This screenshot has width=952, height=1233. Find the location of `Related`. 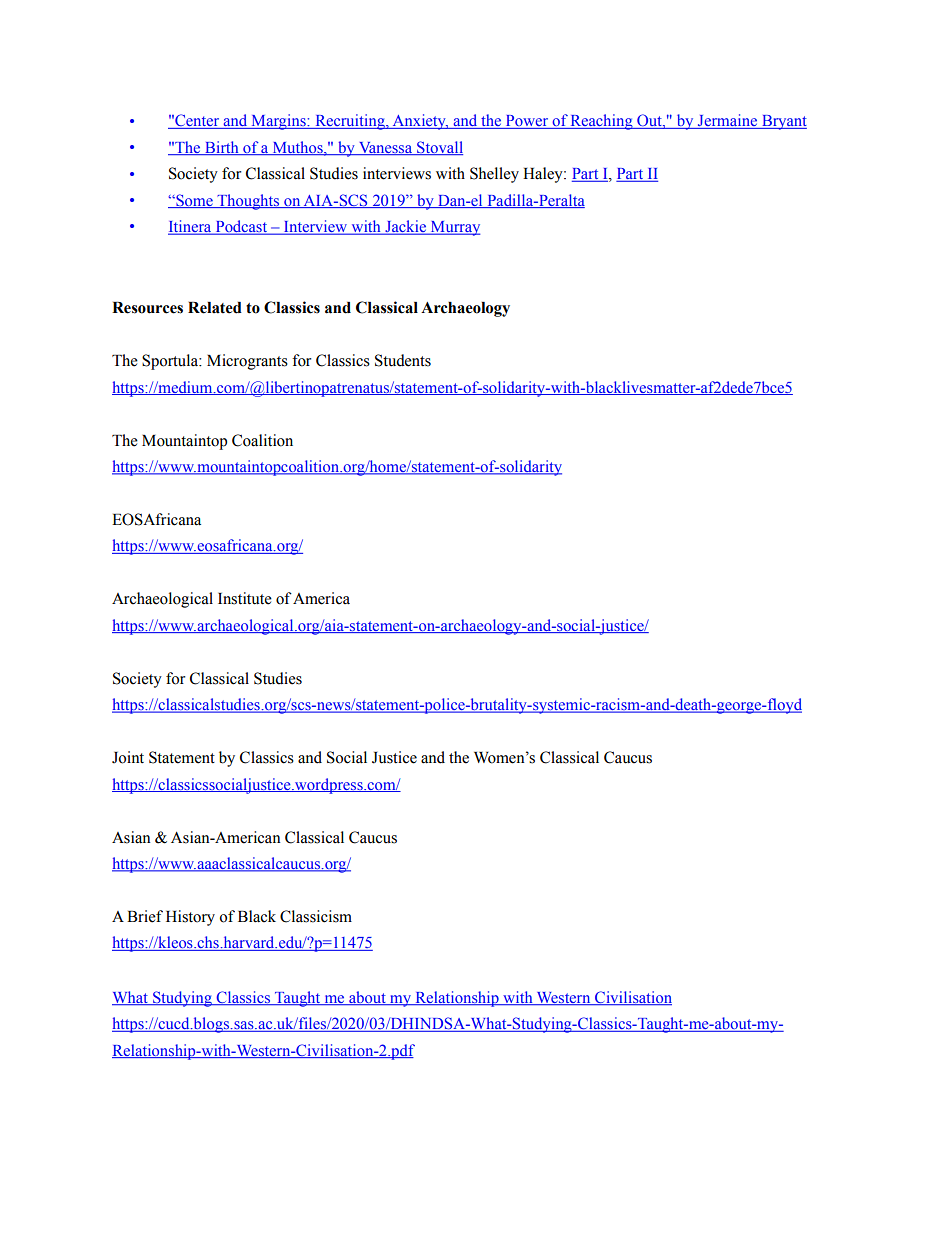

Related is located at coordinates (215, 308).
